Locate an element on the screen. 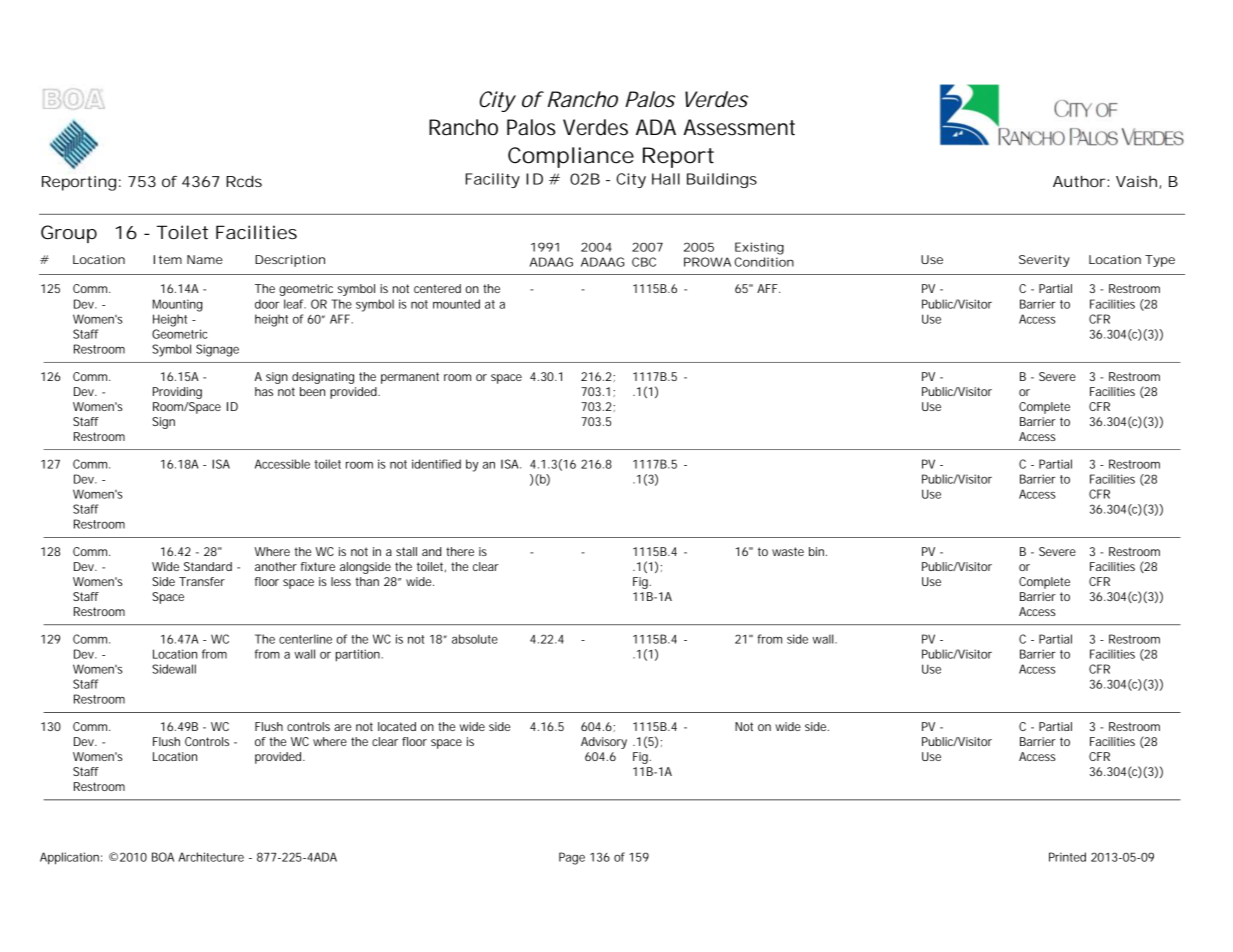 The width and height of the screenshot is (1233, 952). Architecture is located at coordinates (211, 857).
